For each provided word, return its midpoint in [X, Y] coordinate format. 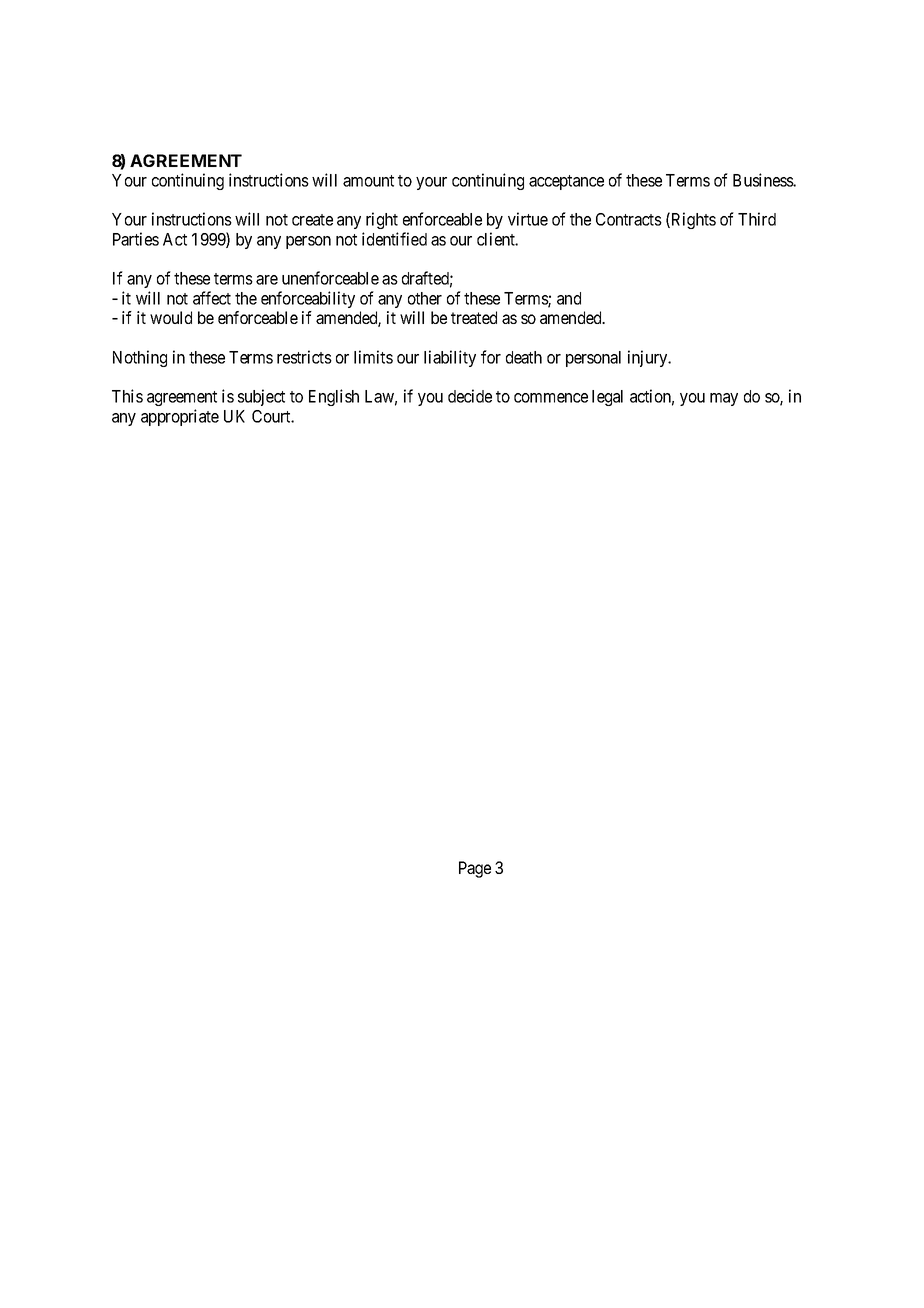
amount [368, 181]
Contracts [629, 219]
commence [551, 398]
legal [607, 398]
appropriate [180, 417]
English [334, 397]
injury [649, 358]
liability [450, 358]
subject [261, 397]
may [724, 399]
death [524, 357]
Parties [136, 239]
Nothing [140, 358]
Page [475, 869]
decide [470, 396]
